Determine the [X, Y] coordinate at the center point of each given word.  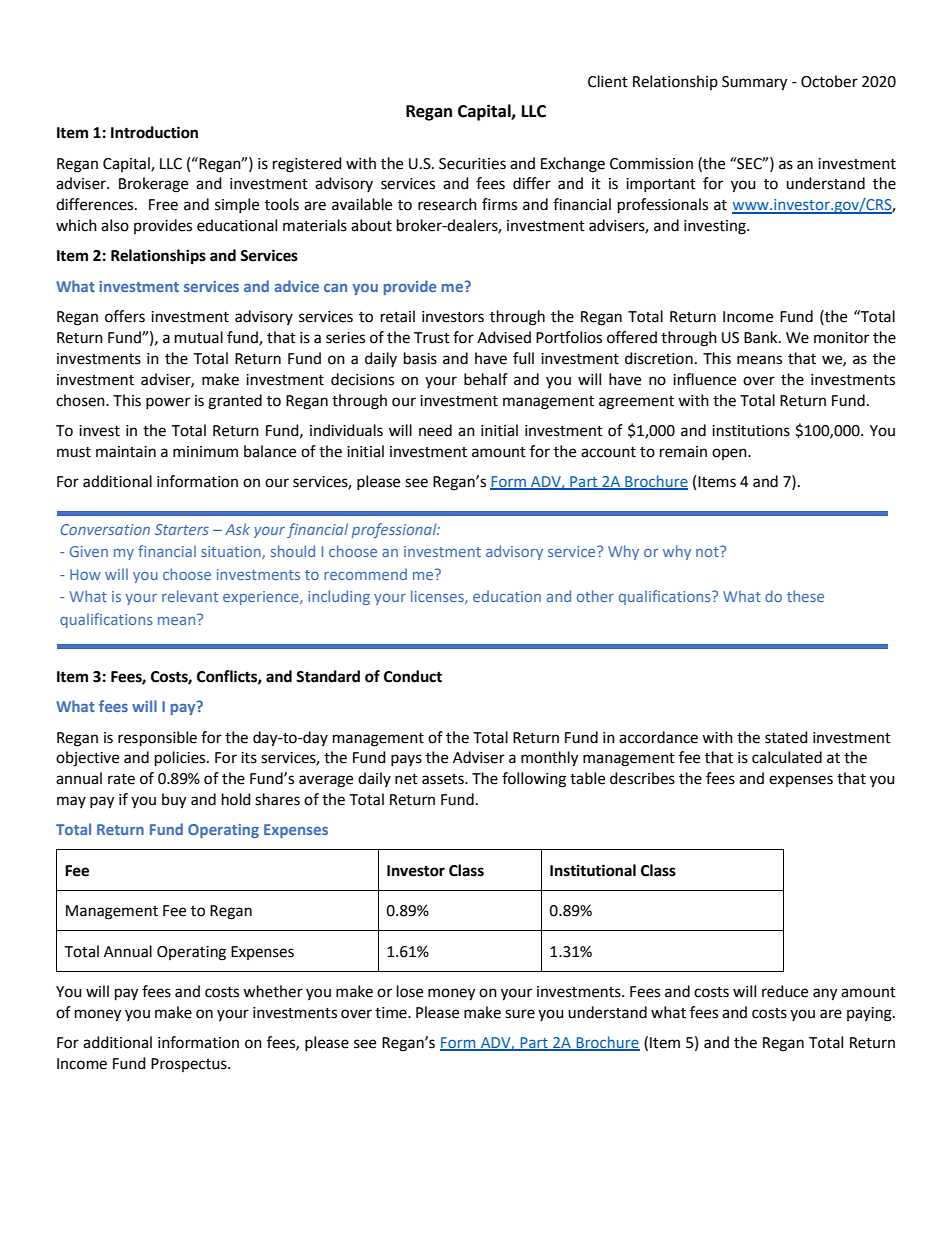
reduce [785, 991]
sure [520, 1014]
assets [444, 779]
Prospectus [190, 1065]
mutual [199, 337]
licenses [438, 597]
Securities [472, 164]
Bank [762, 337]
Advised [504, 337]
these [805, 596]
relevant [190, 596]
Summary [754, 83]
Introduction [154, 132]
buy [174, 801]
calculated [787, 757]
